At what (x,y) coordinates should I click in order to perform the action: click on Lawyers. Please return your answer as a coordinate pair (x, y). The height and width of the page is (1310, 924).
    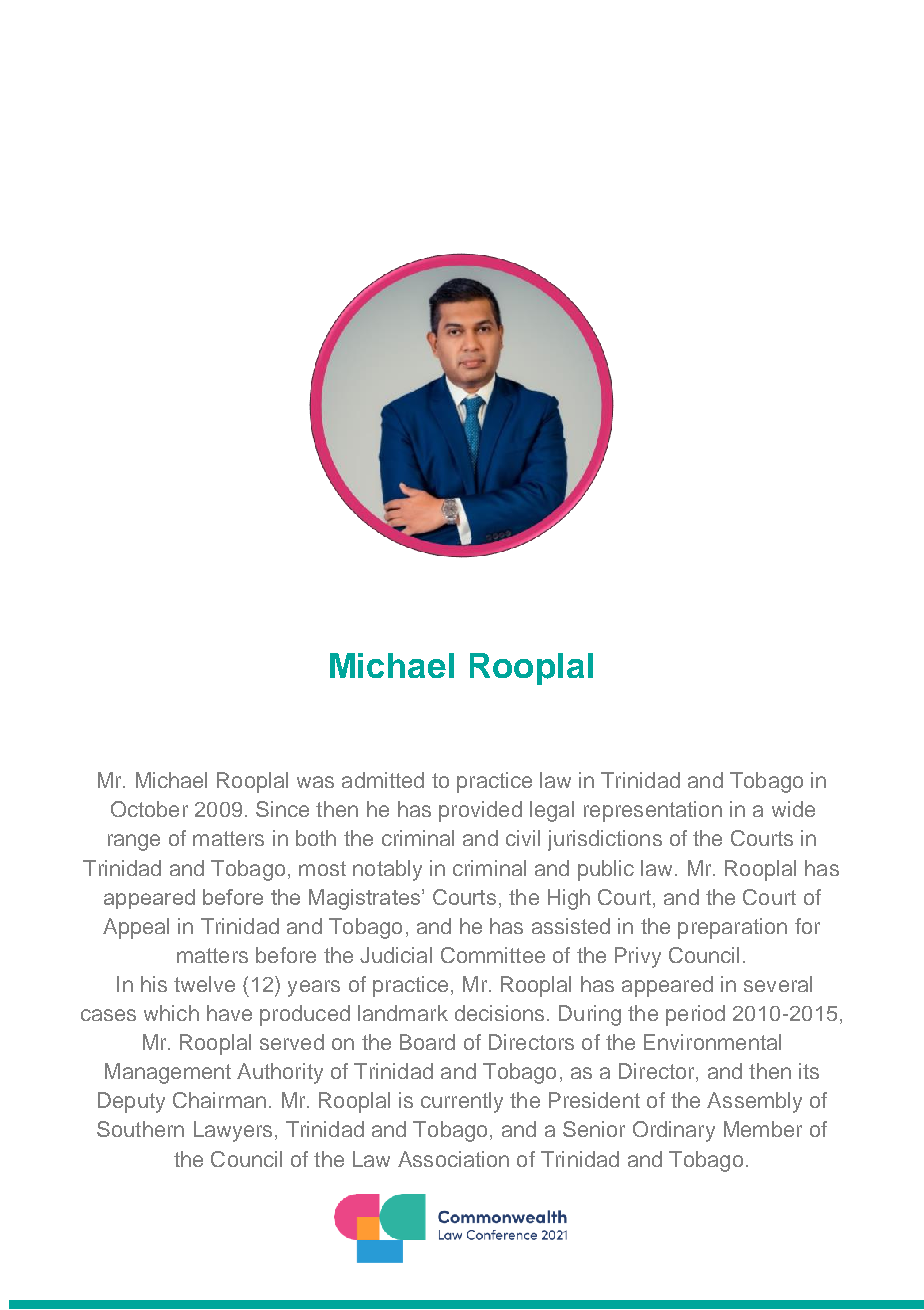
    Looking at the image, I should click on (233, 1131).
